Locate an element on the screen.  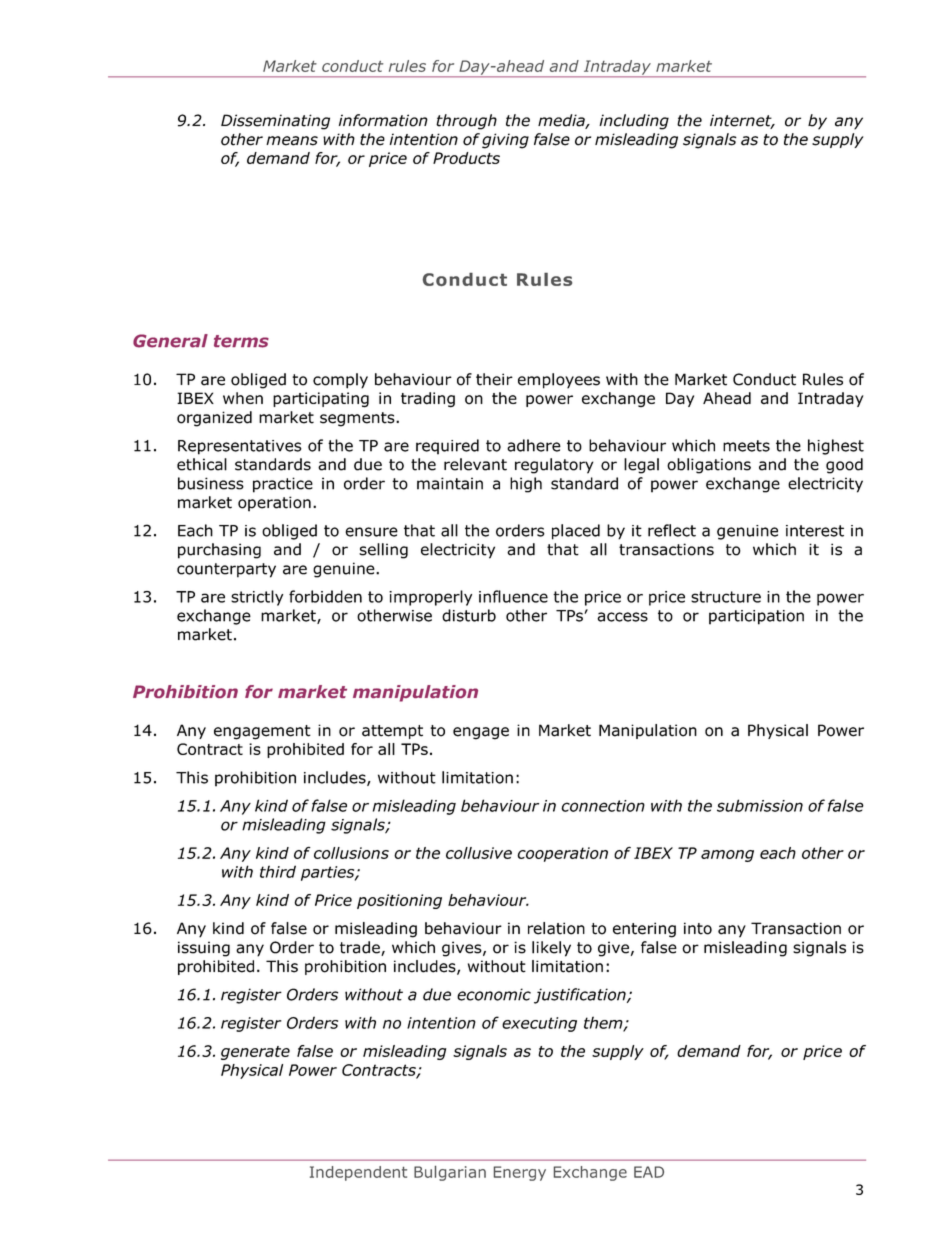
among is located at coordinates (727, 856).
